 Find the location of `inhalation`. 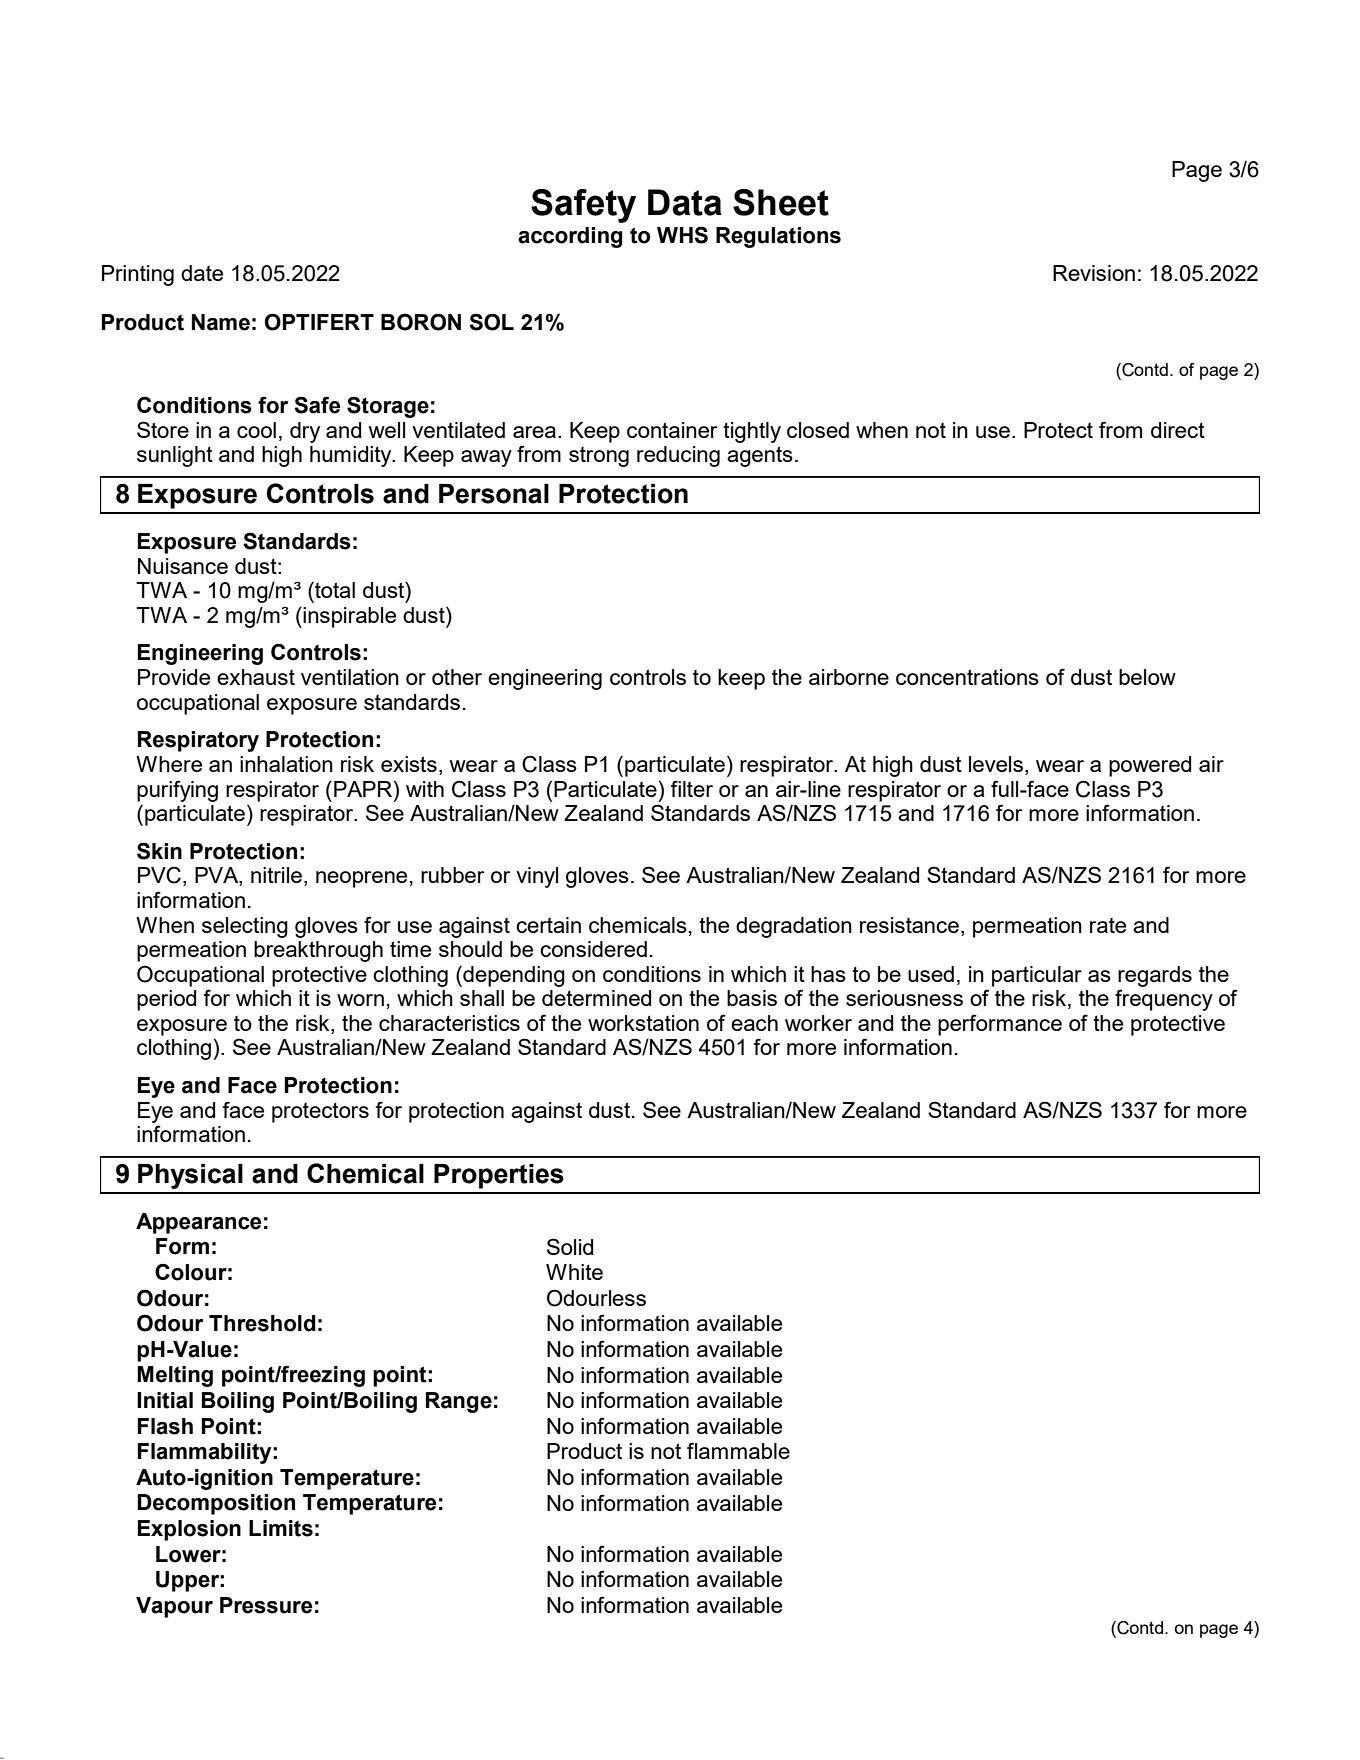

inhalation is located at coordinates (286, 764).
